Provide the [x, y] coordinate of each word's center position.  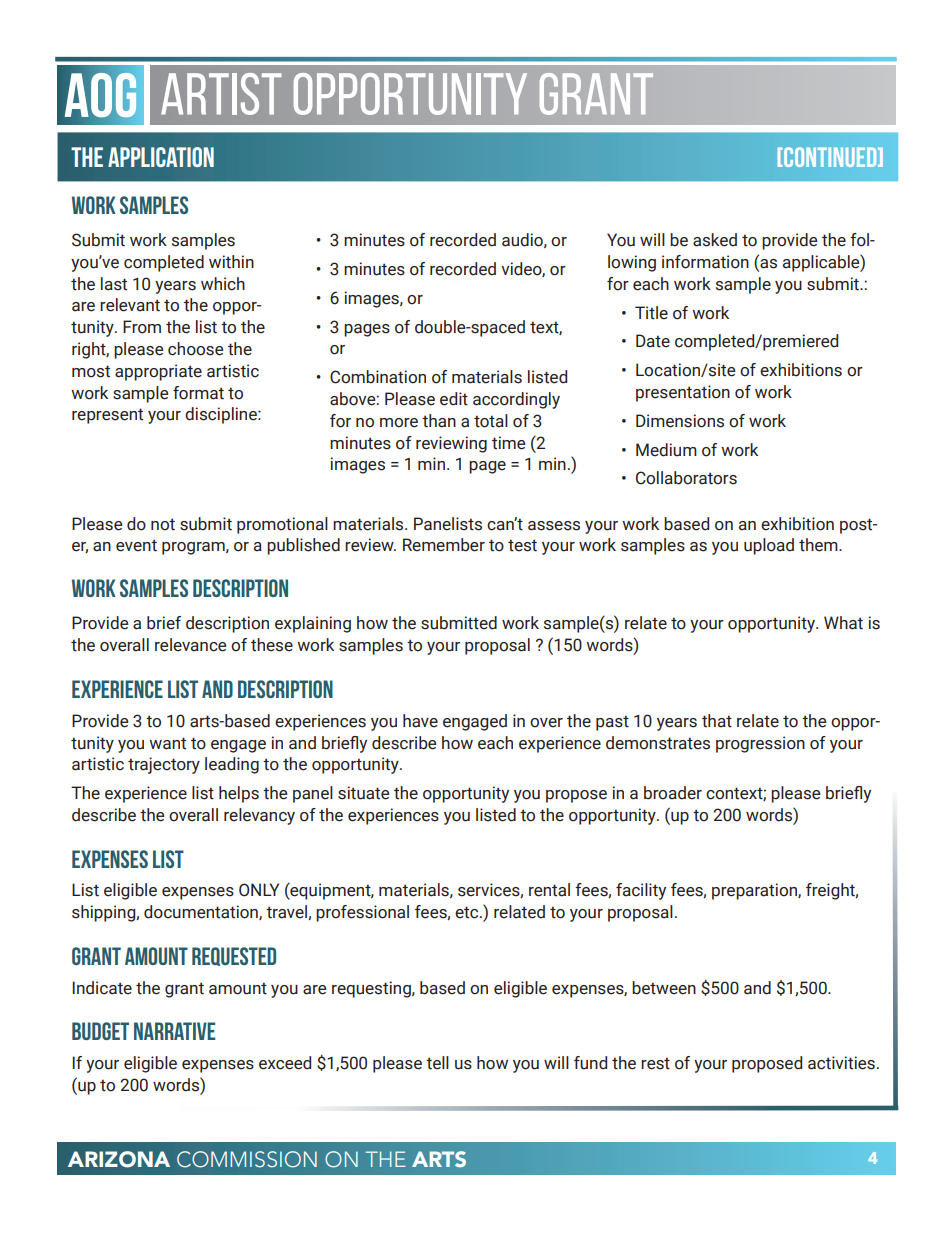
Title [651, 313]
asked [715, 240]
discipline [222, 415]
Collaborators [686, 478]
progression [760, 744]
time [508, 443]
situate [363, 793]
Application [161, 157]
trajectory [164, 765]
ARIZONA [119, 1159]
